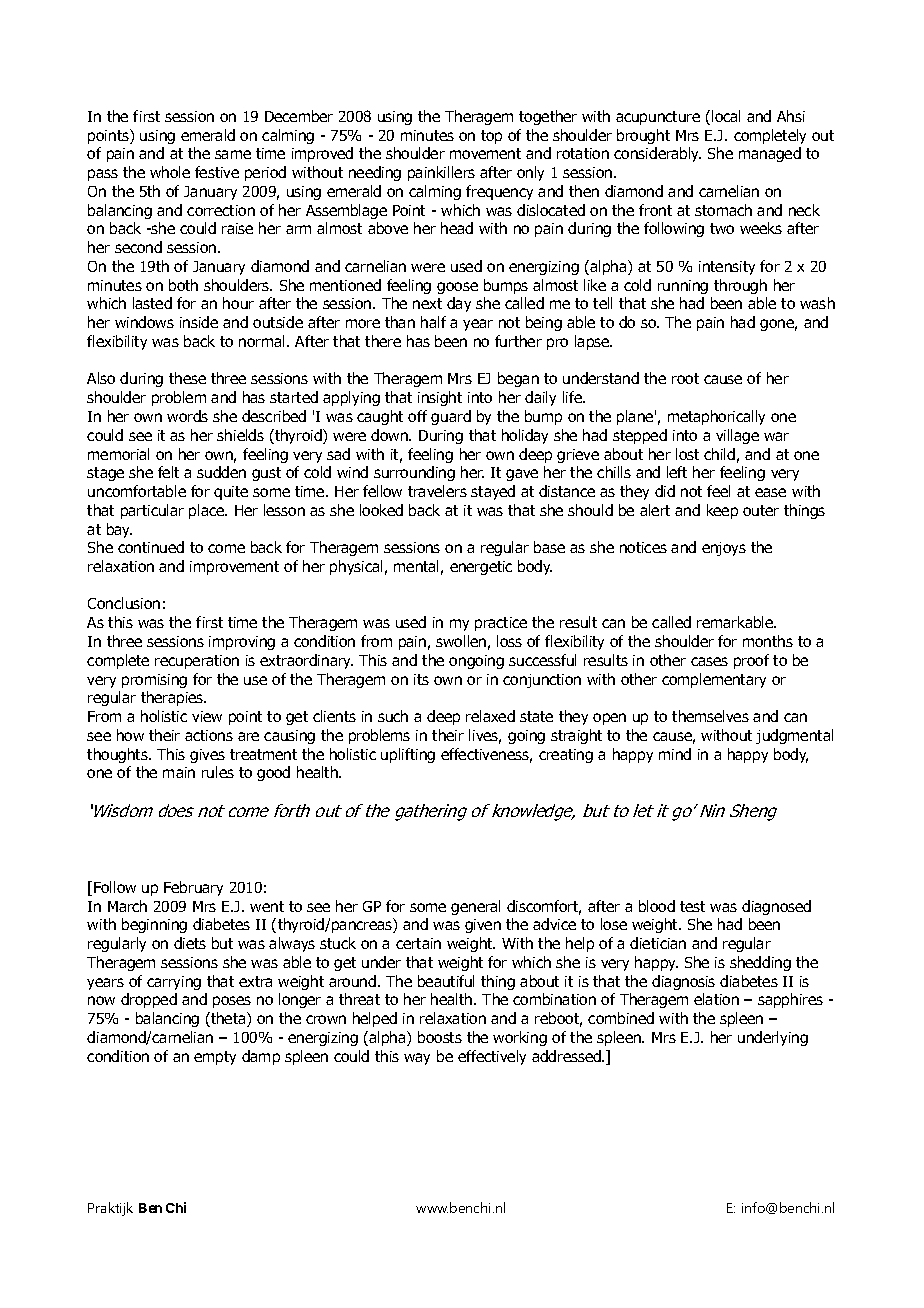  I want to click on improvement, so click(234, 568).
